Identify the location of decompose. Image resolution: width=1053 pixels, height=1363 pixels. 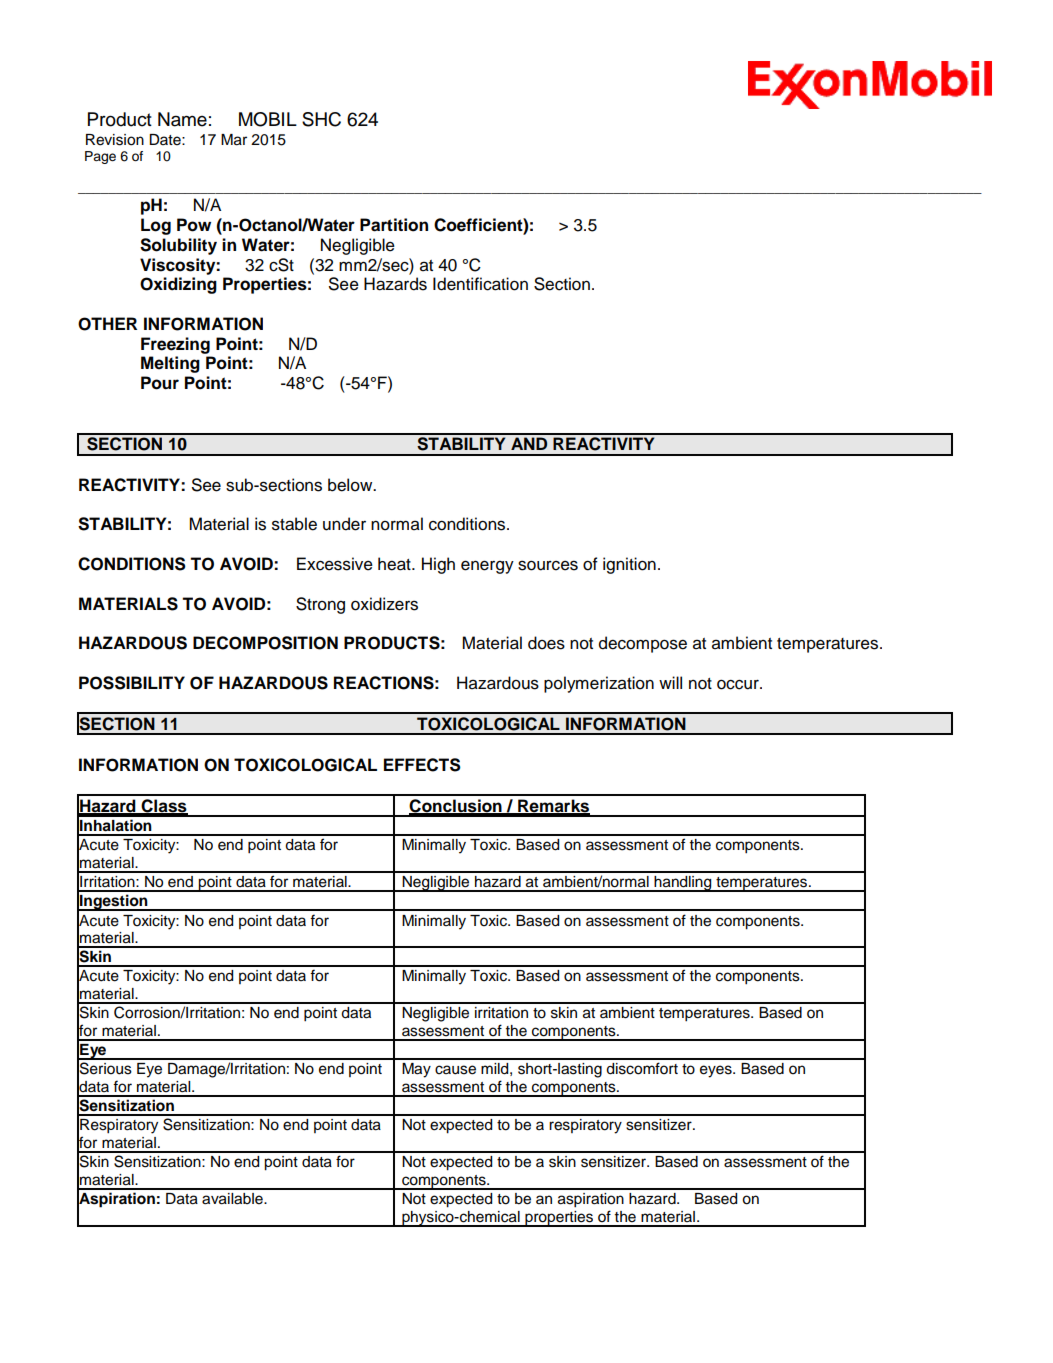
(643, 644).
